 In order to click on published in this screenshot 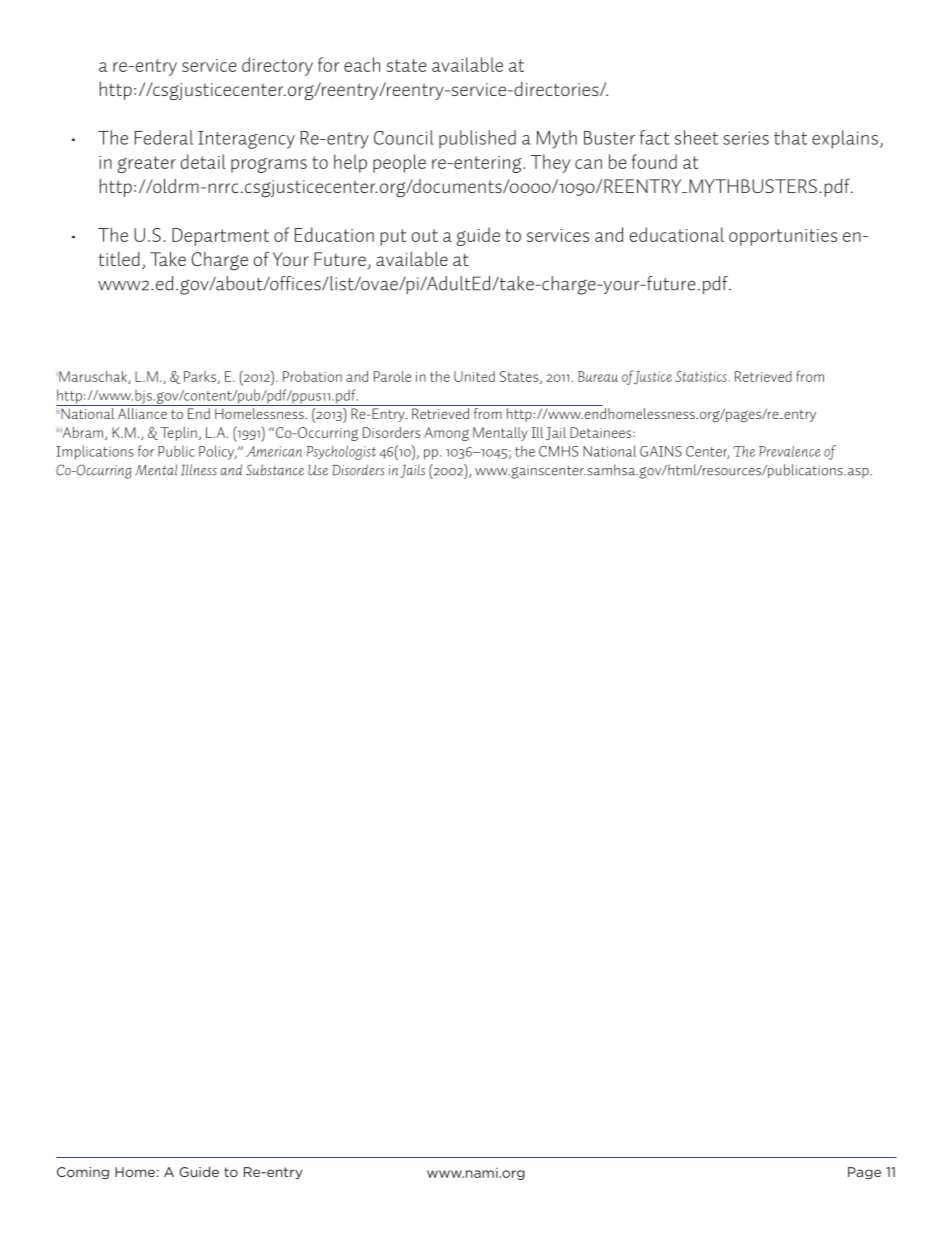, I will do `click(477, 139)`.
